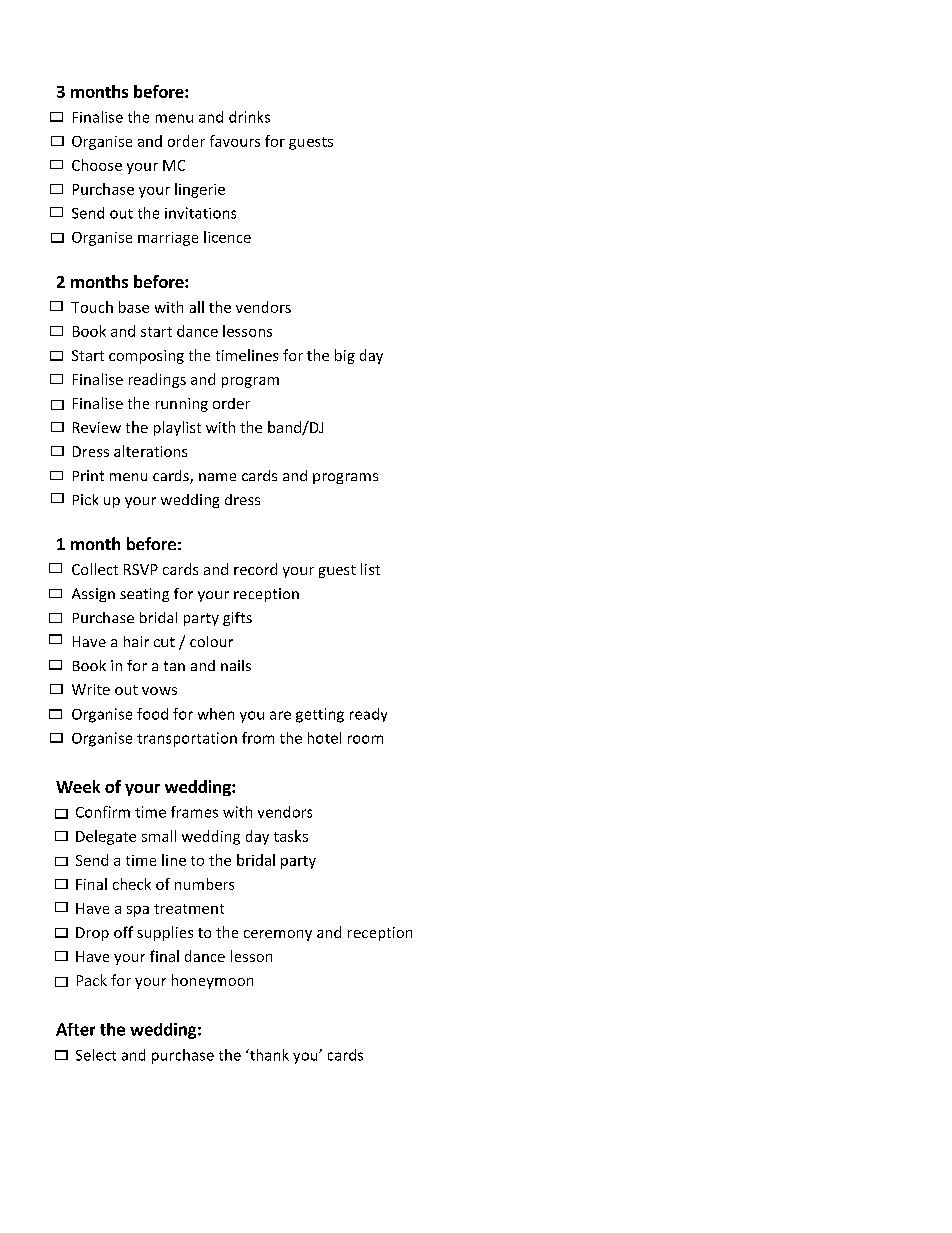  Describe the element at coordinates (345, 356) in the document. I see `big` at that location.
